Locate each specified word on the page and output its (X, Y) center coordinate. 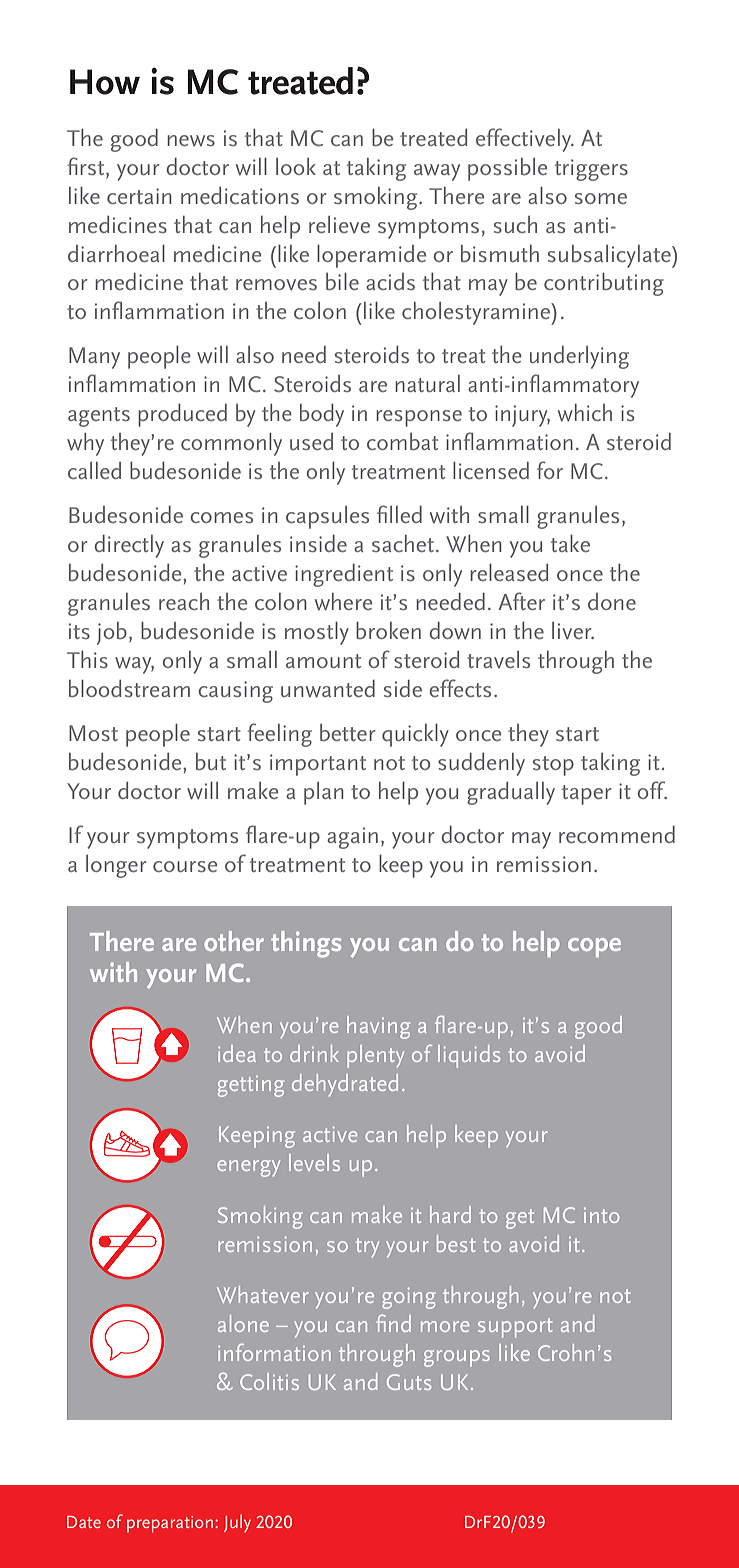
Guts (409, 1382)
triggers (591, 170)
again (352, 838)
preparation (170, 1524)
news (191, 140)
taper (587, 795)
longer (116, 866)
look (296, 166)
